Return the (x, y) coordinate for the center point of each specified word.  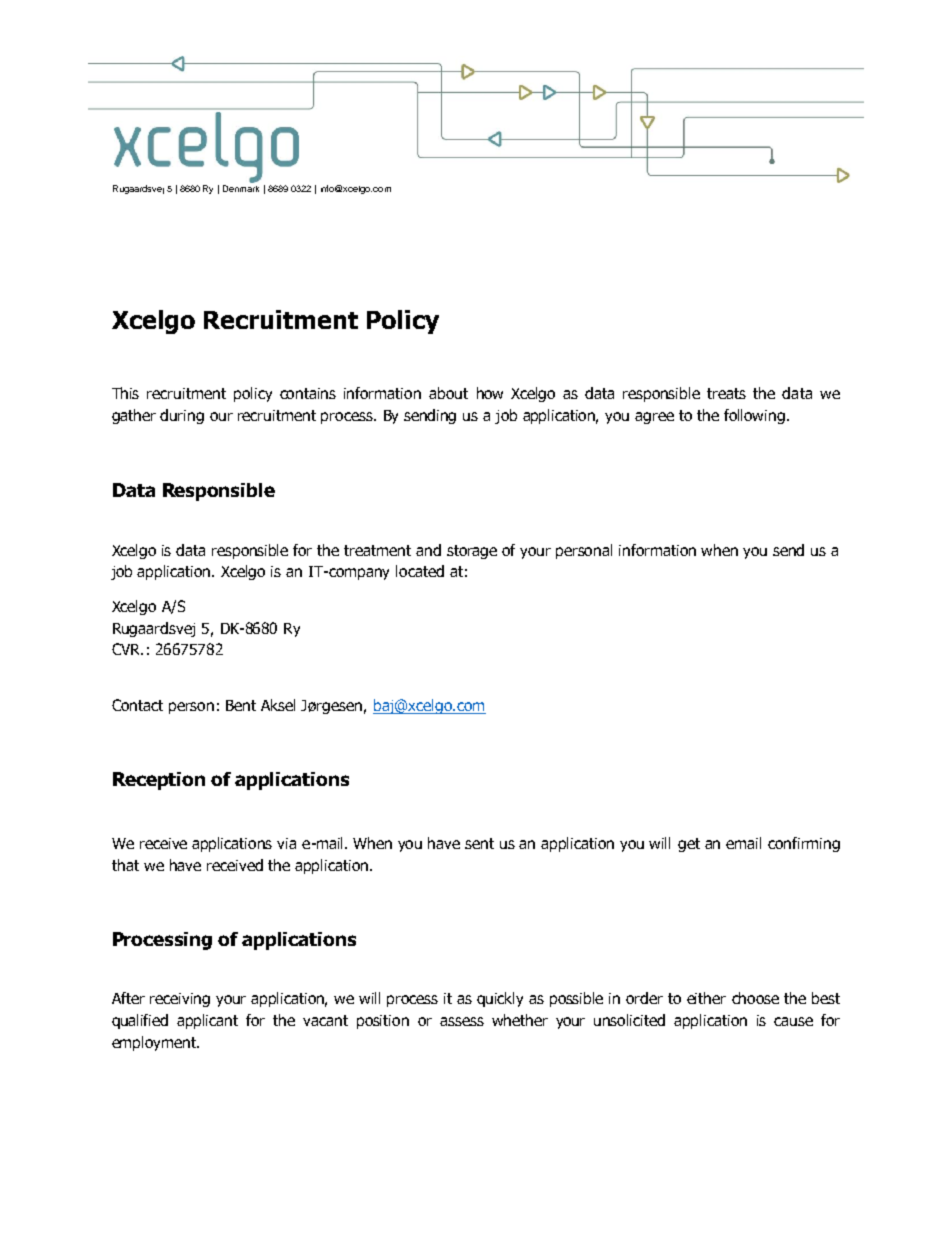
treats (726, 393)
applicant (207, 1021)
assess (462, 1021)
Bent (241, 705)
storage (472, 552)
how (490, 393)
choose (755, 998)
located (420, 571)
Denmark (241, 188)
